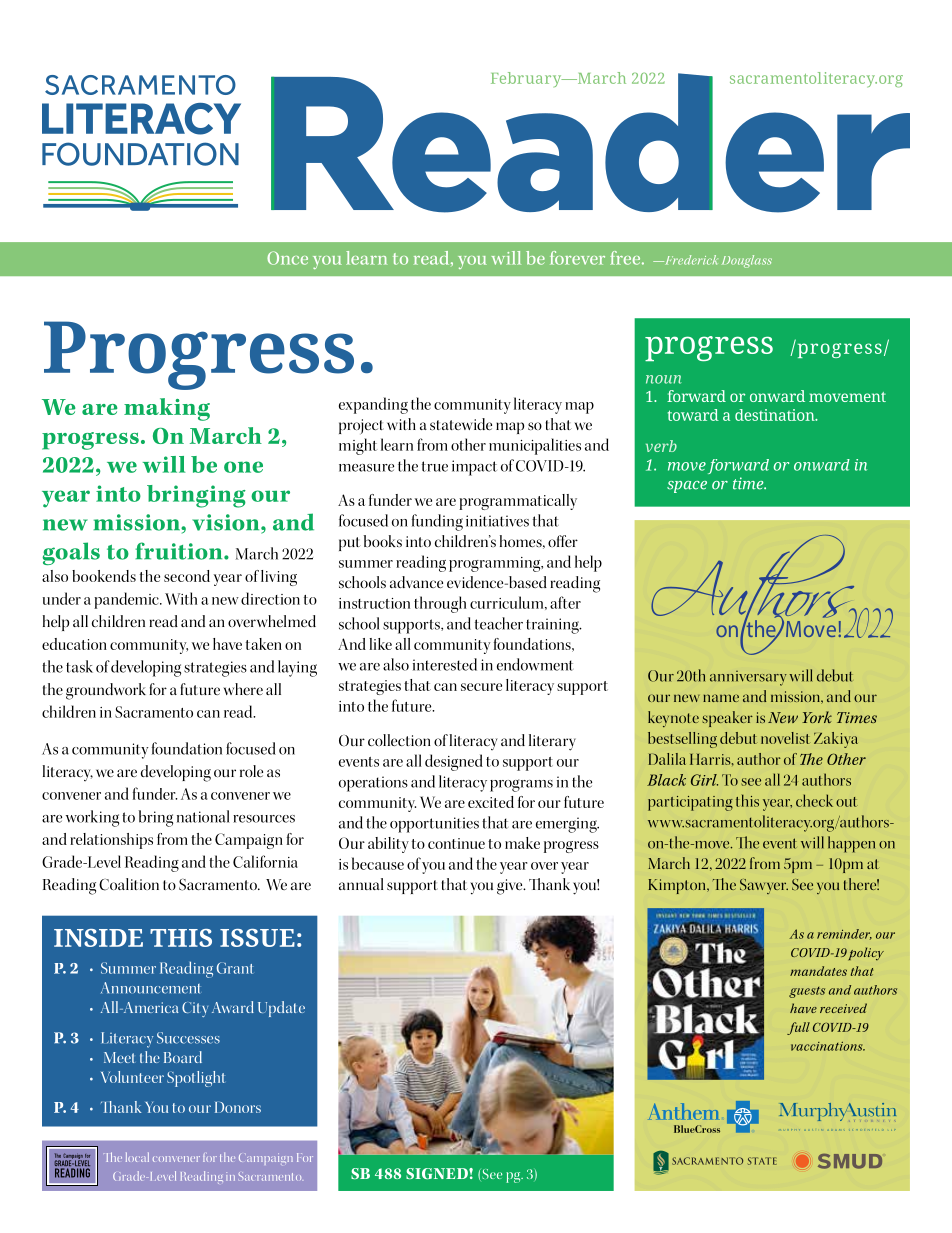 Image resolution: width=952 pixels, height=1233 pixels. Describe the element at coordinates (481, 687) in the screenshot. I see `secure` at that location.
